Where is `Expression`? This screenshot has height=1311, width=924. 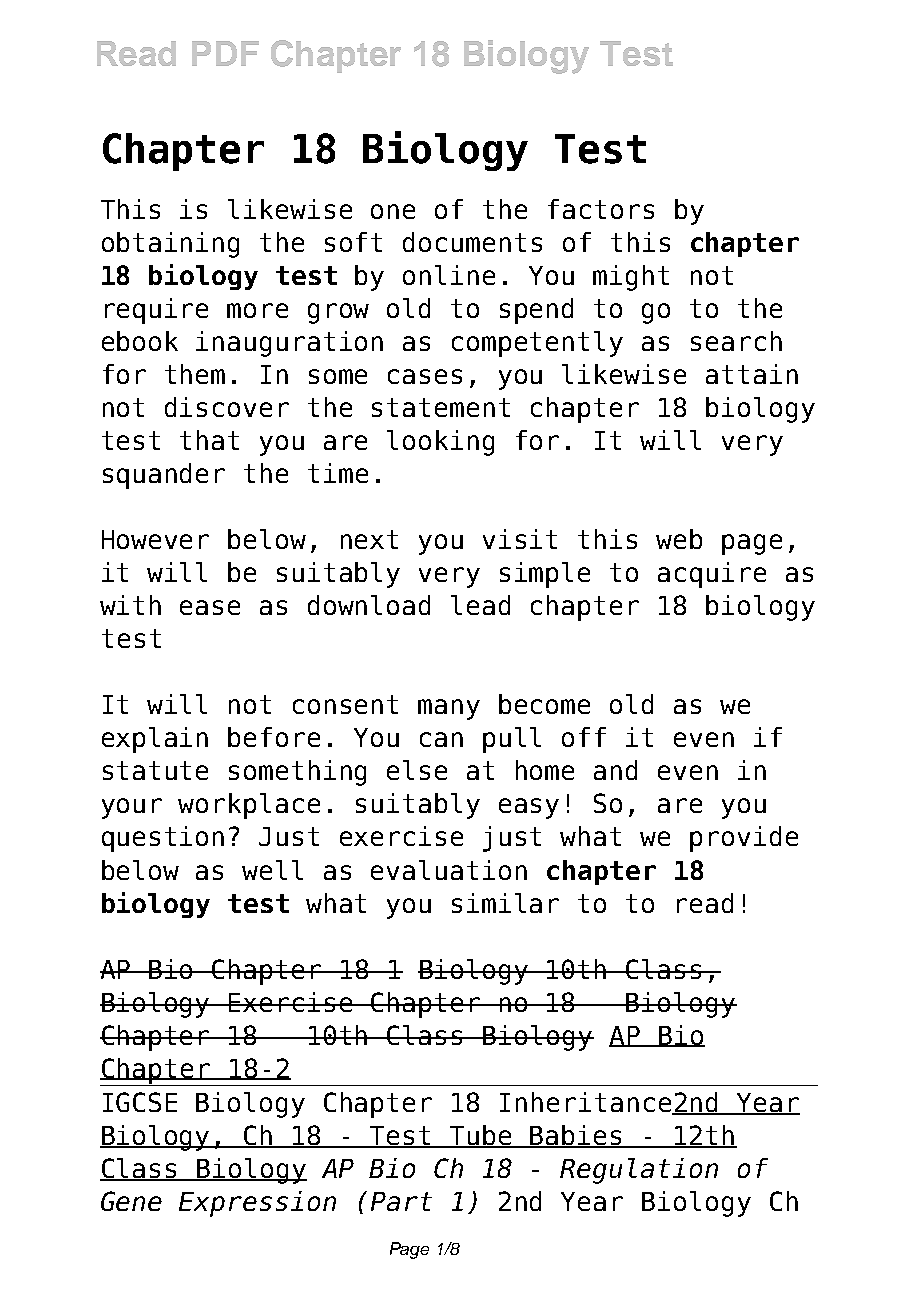
Expression is located at coordinates (257, 1204).
